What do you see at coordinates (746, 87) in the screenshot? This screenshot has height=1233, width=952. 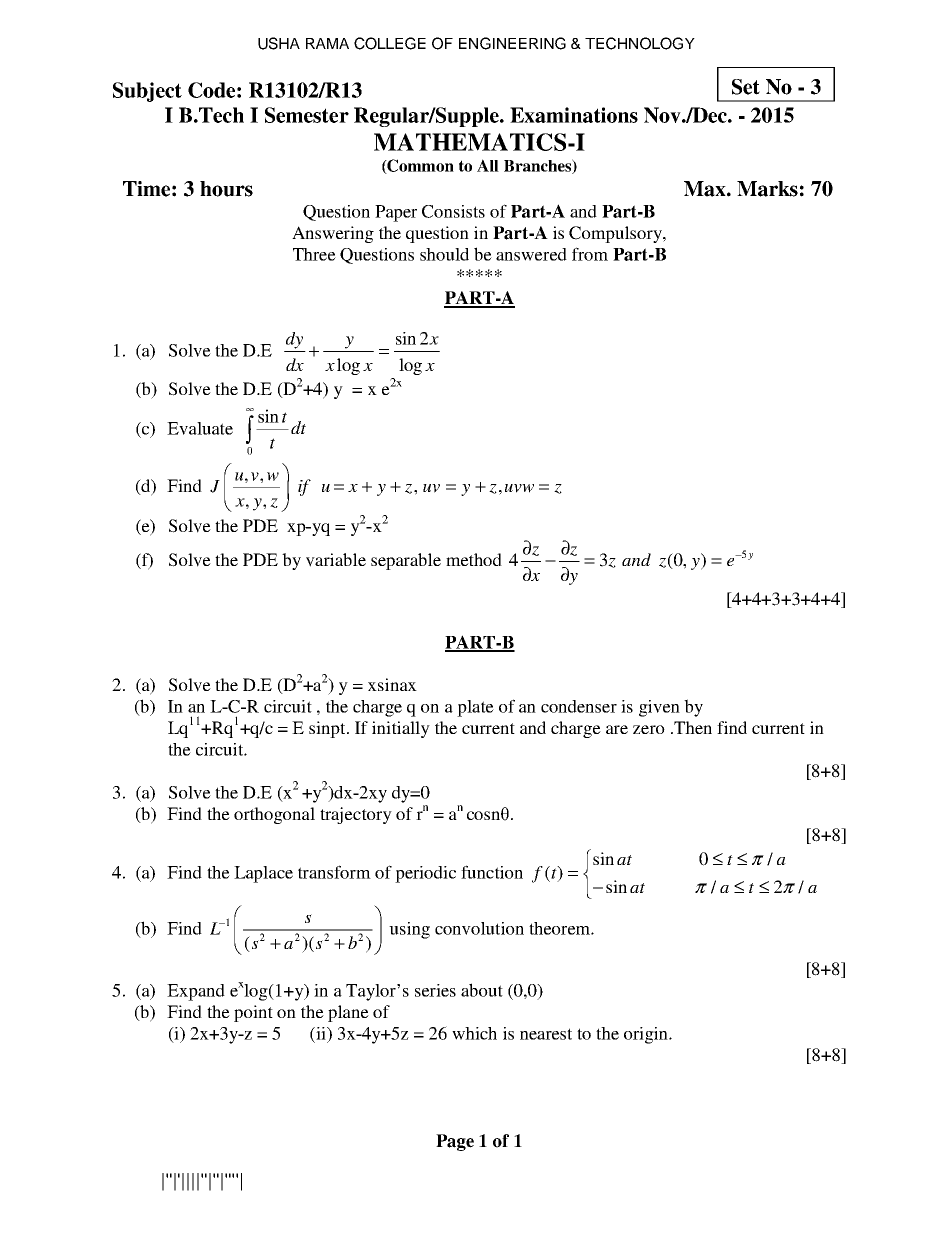 I see `Set` at bounding box center [746, 87].
